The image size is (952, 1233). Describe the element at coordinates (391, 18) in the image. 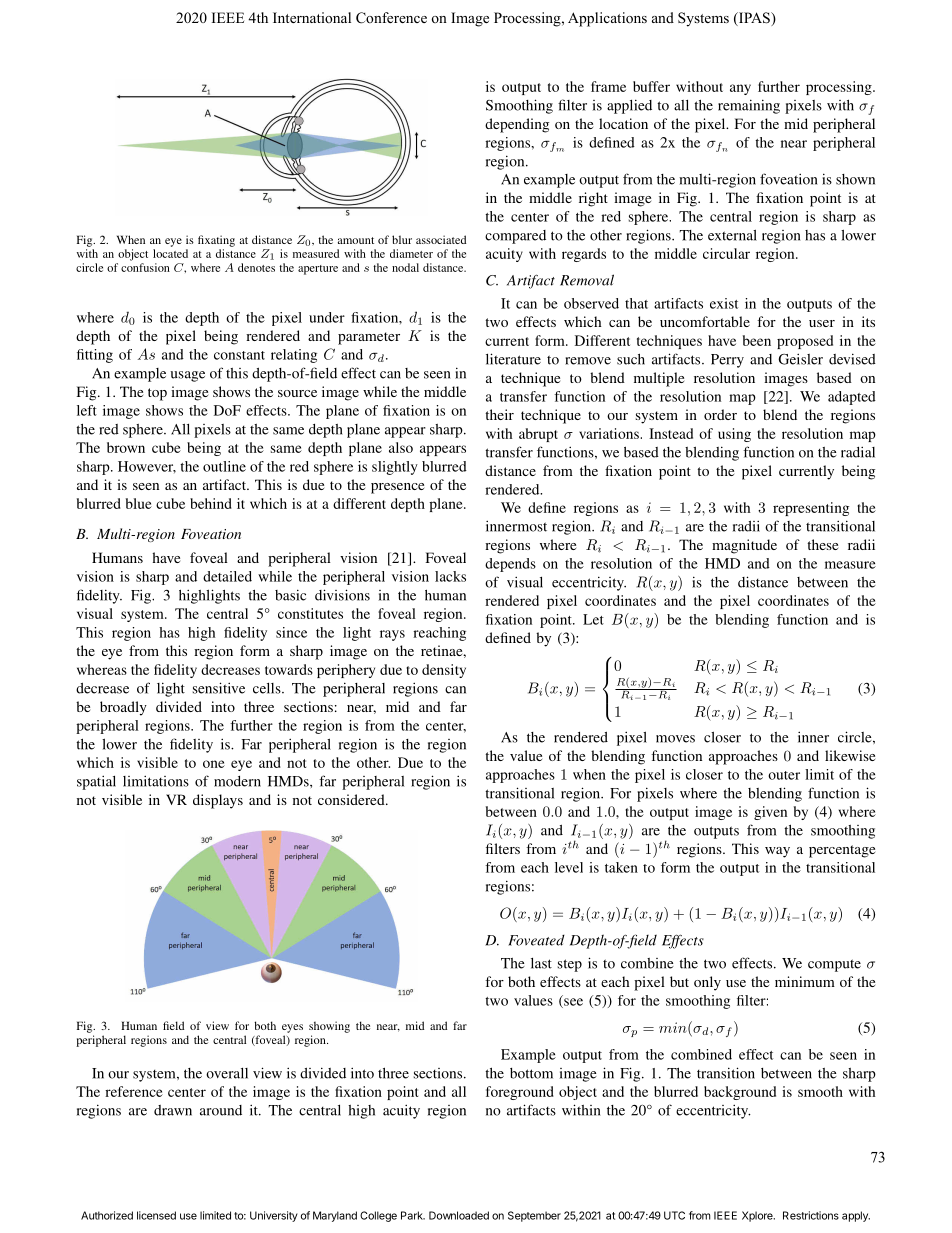

I see `Conference` at that location.
